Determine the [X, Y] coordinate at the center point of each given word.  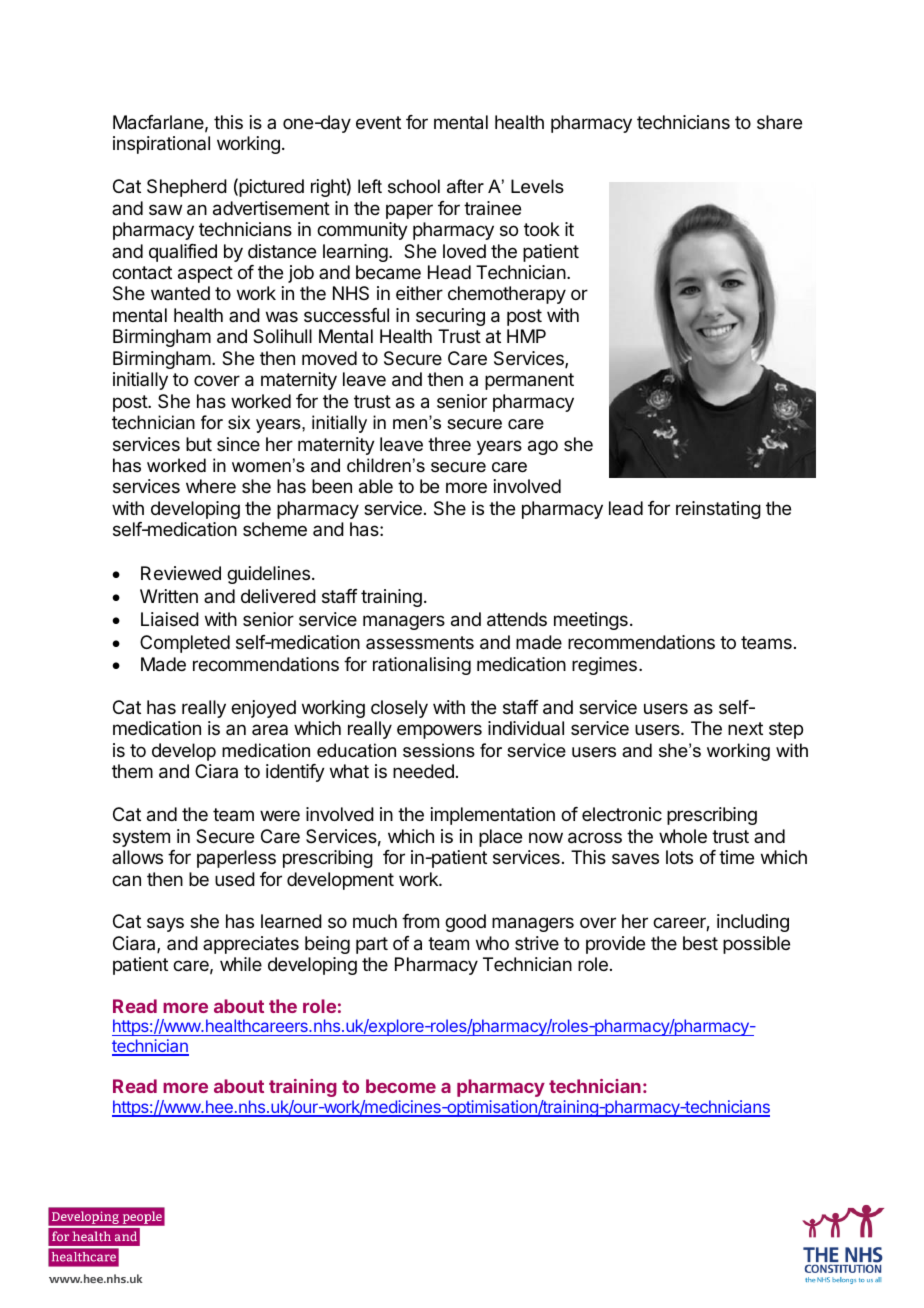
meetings [591, 621]
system [141, 838]
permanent [529, 381]
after [465, 186]
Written [169, 596]
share [779, 122]
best [700, 943]
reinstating [718, 510]
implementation [493, 816]
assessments [420, 642]
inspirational [161, 145]
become [401, 1086]
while [241, 964]
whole [683, 836]
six [239, 422]
